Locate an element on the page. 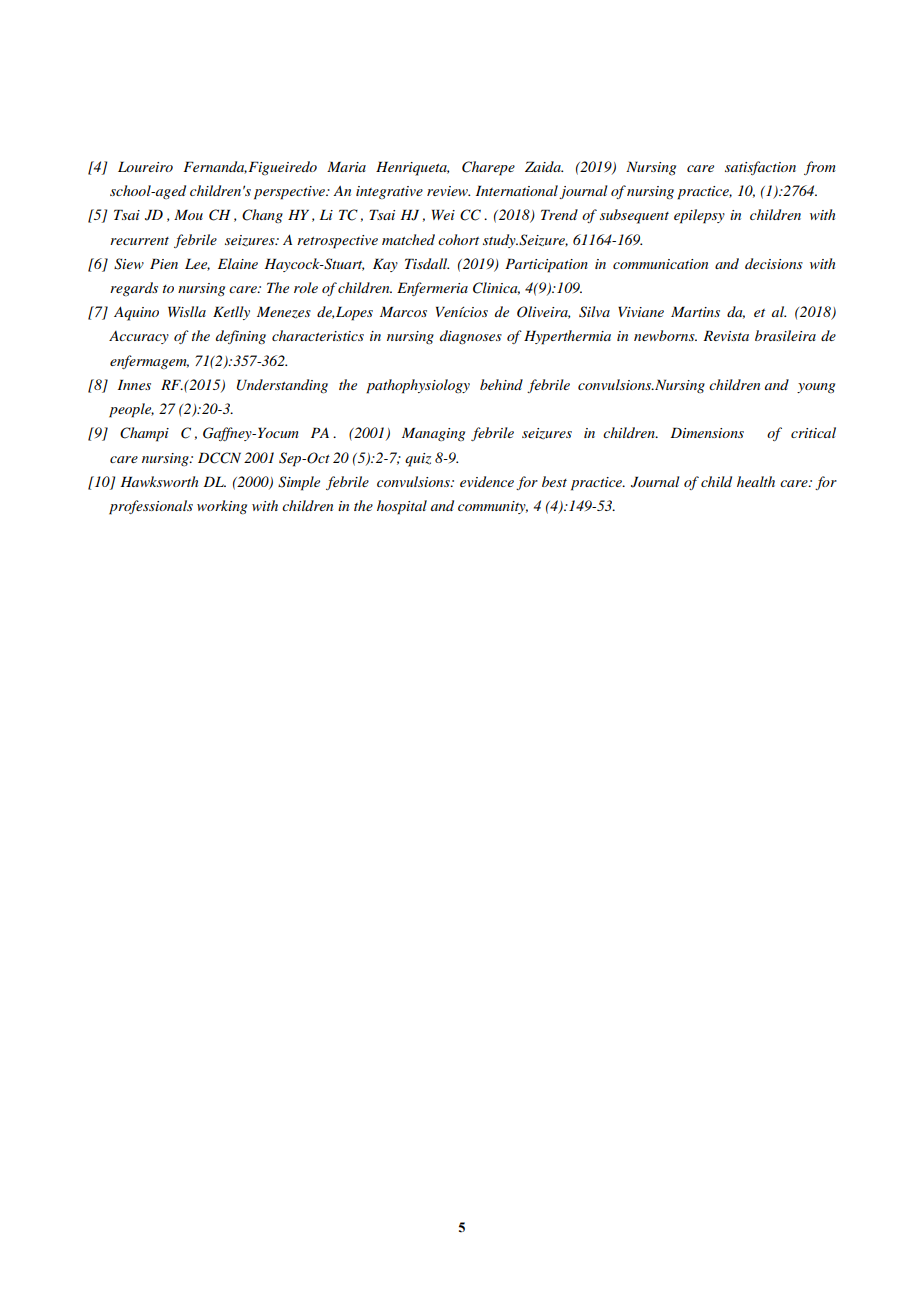 This document has height=1308, width=924. Lee is located at coordinates (197, 264).
